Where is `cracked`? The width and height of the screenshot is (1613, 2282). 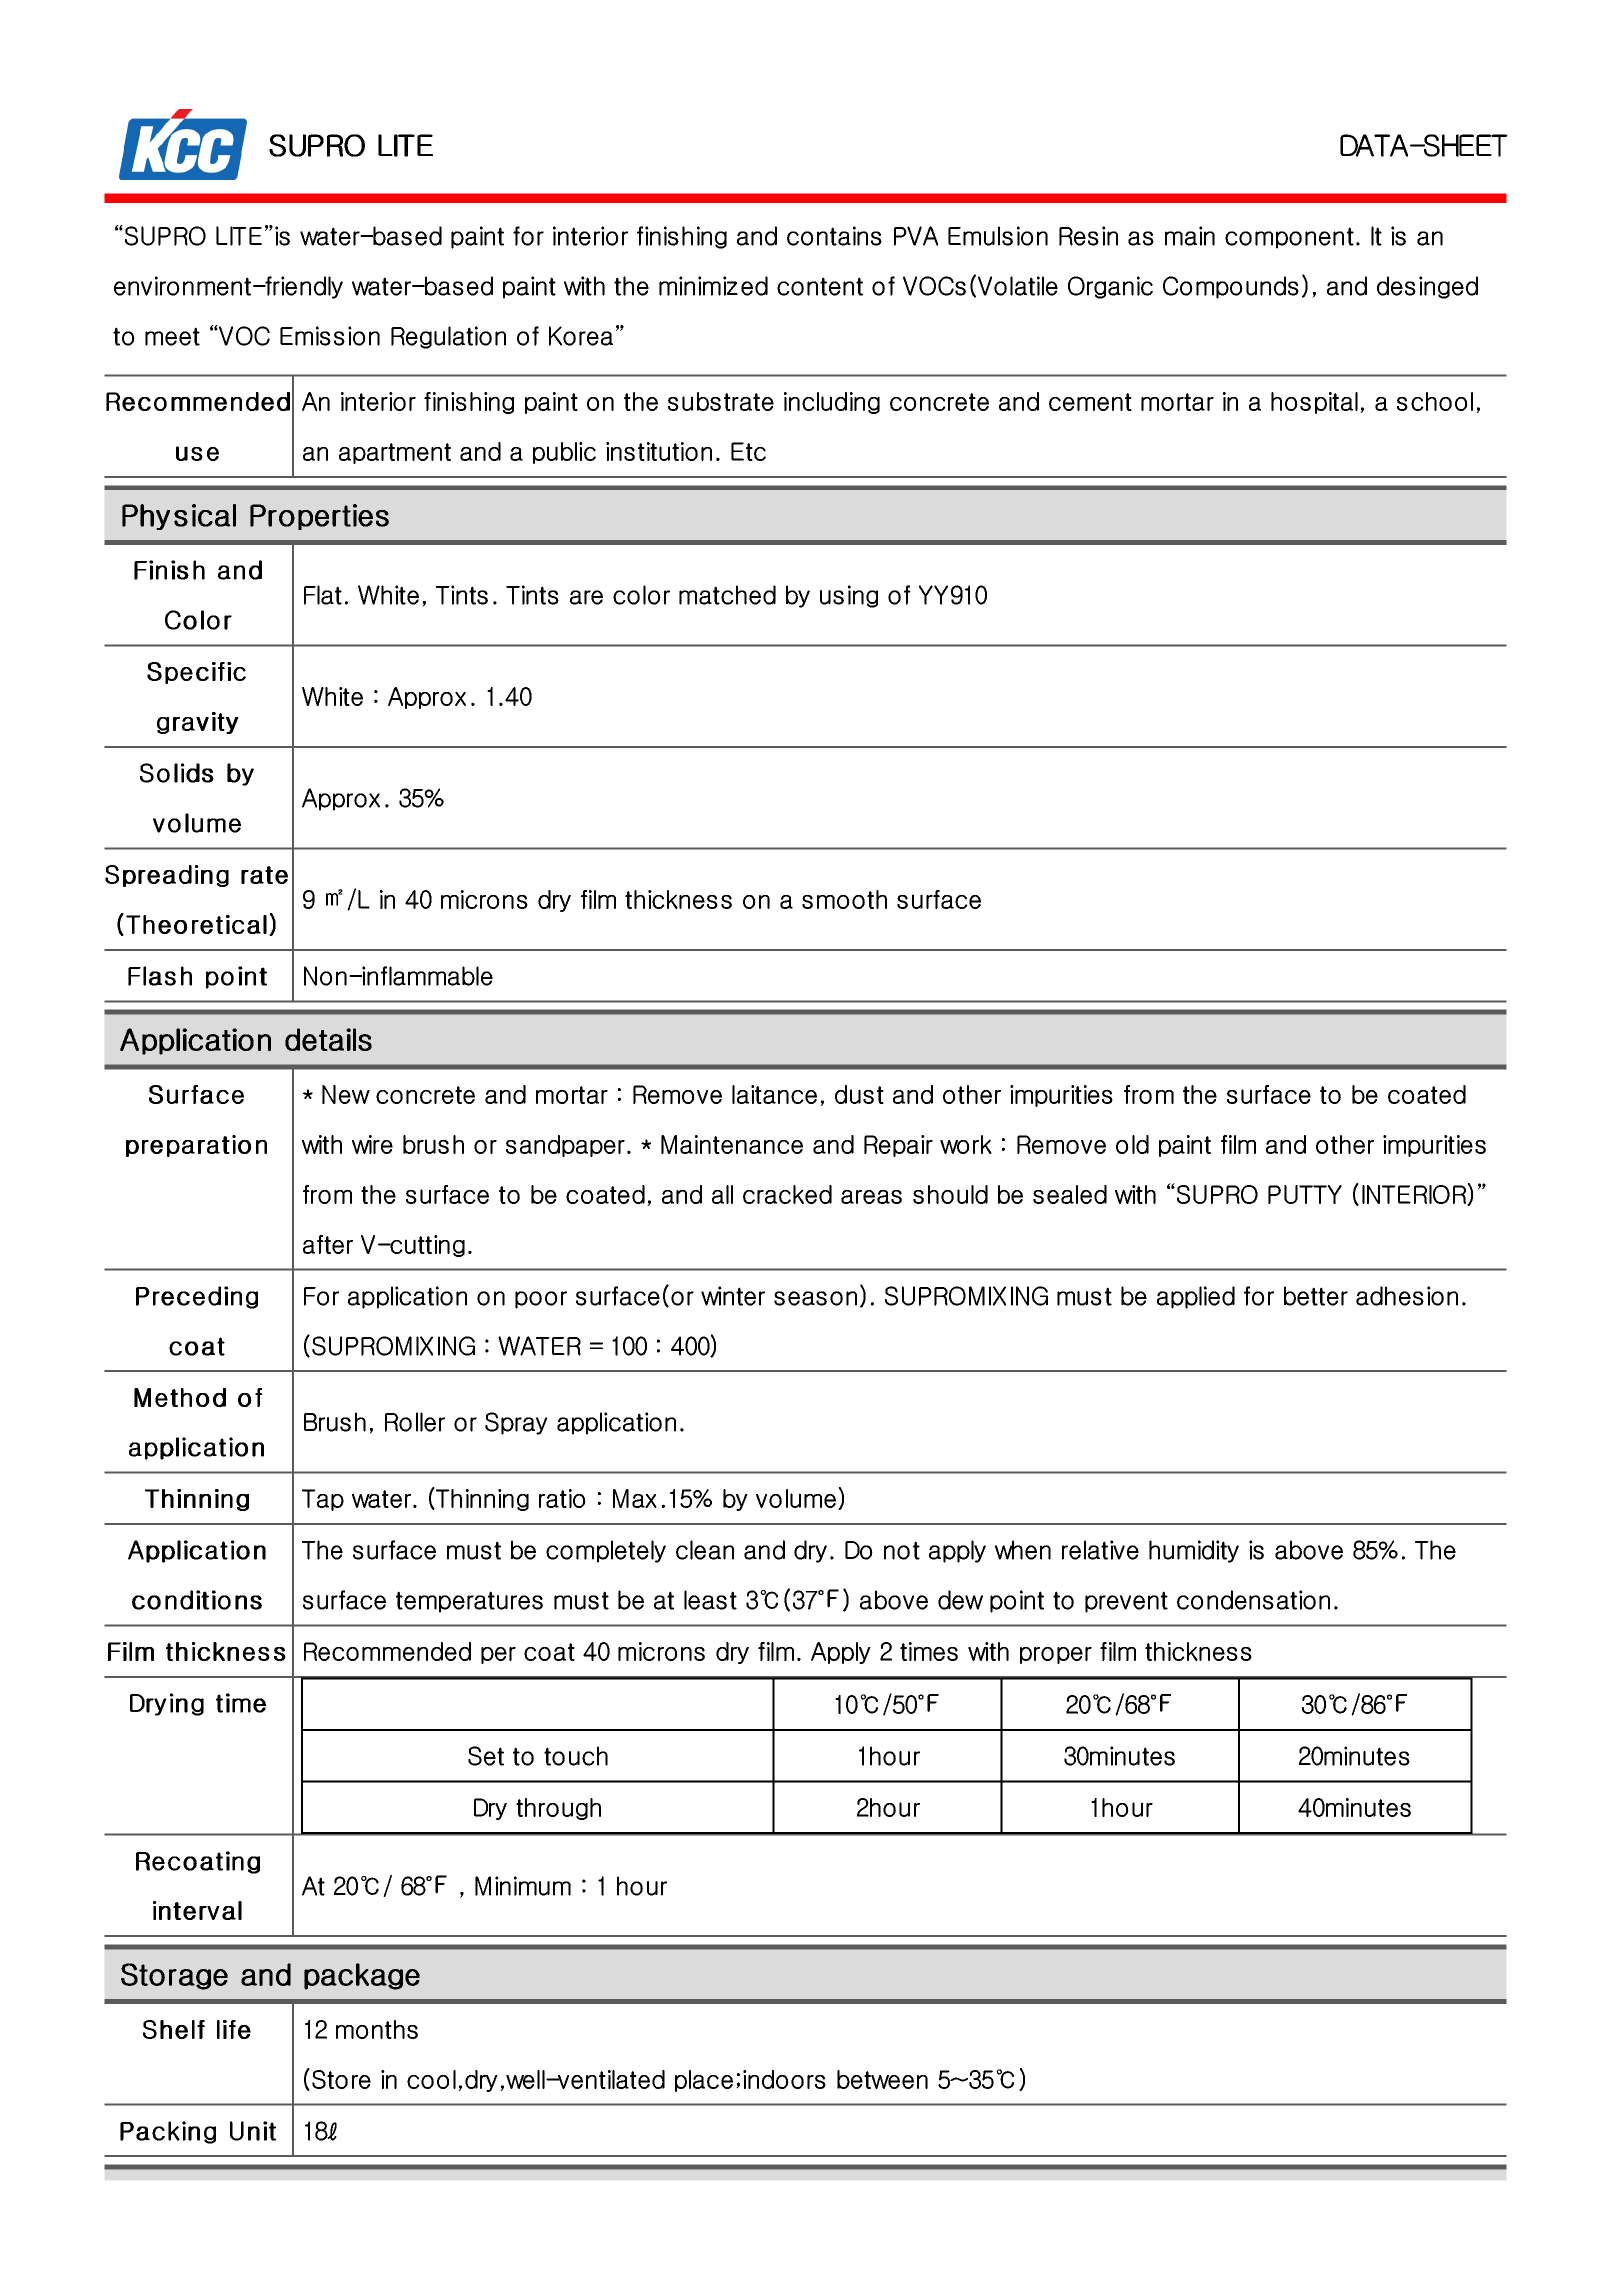
cracked is located at coordinates (787, 1194).
